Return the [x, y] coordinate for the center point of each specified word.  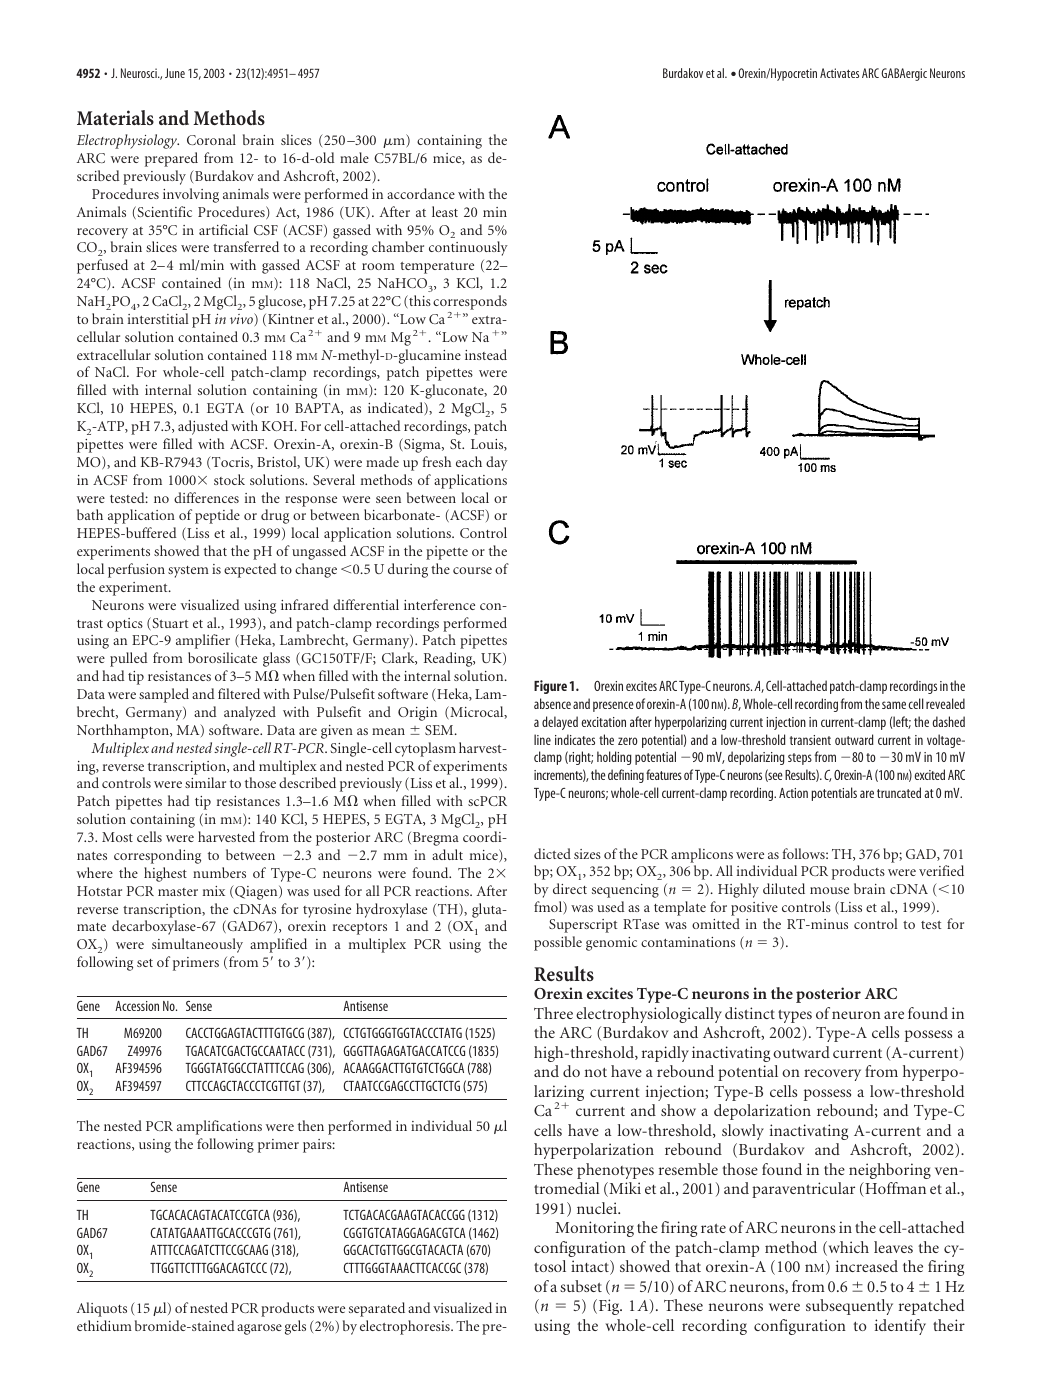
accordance [421, 193]
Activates [839, 73]
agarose [259, 1329]
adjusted [203, 427]
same [894, 705]
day [497, 463]
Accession [137, 1006]
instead [486, 354]
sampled [164, 695]
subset [581, 1286]
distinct [750, 1013]
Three [553, 1013]
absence [552, 703]
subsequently [849, 1307]
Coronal [211, 139]
